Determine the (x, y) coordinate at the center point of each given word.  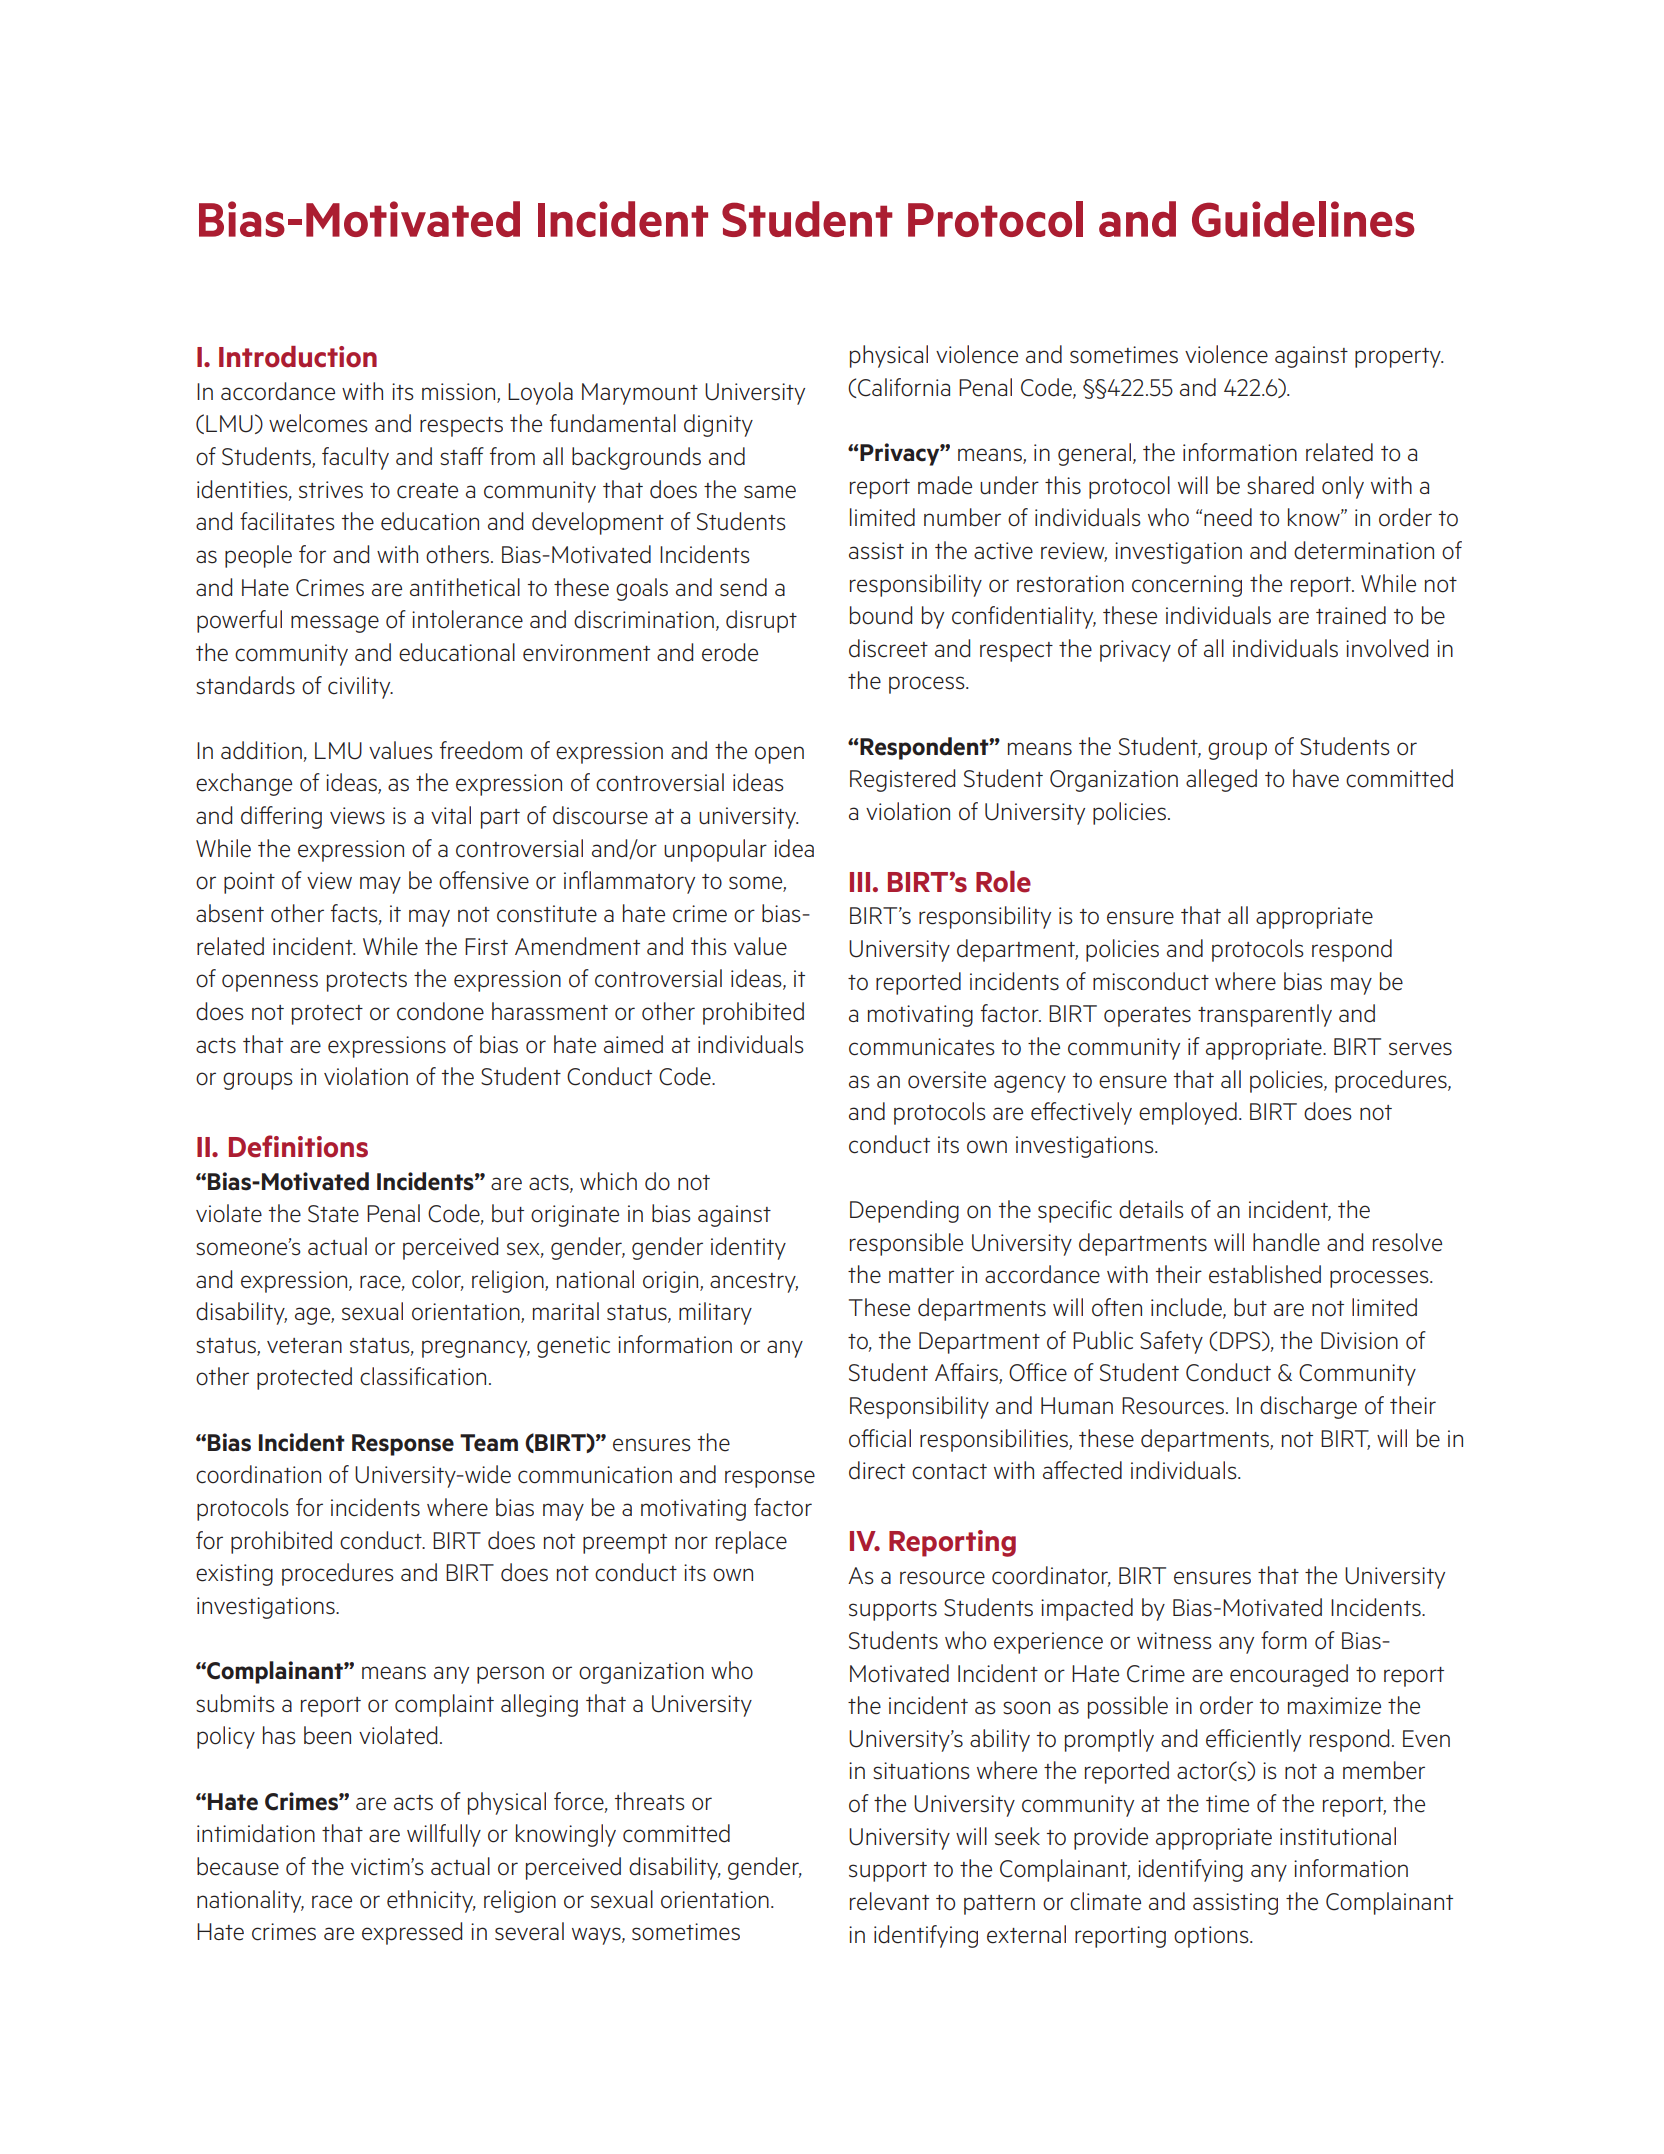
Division (1359, 1341)
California (904, 387)
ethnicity (431, 1901)
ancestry (754, 1283)
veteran (304, 1346)
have (1316, 778)
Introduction (298, 357)
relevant (889, 1901)
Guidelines (1303, 219)
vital (451, 815)
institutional (1338, 1836)
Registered (902, 780)
